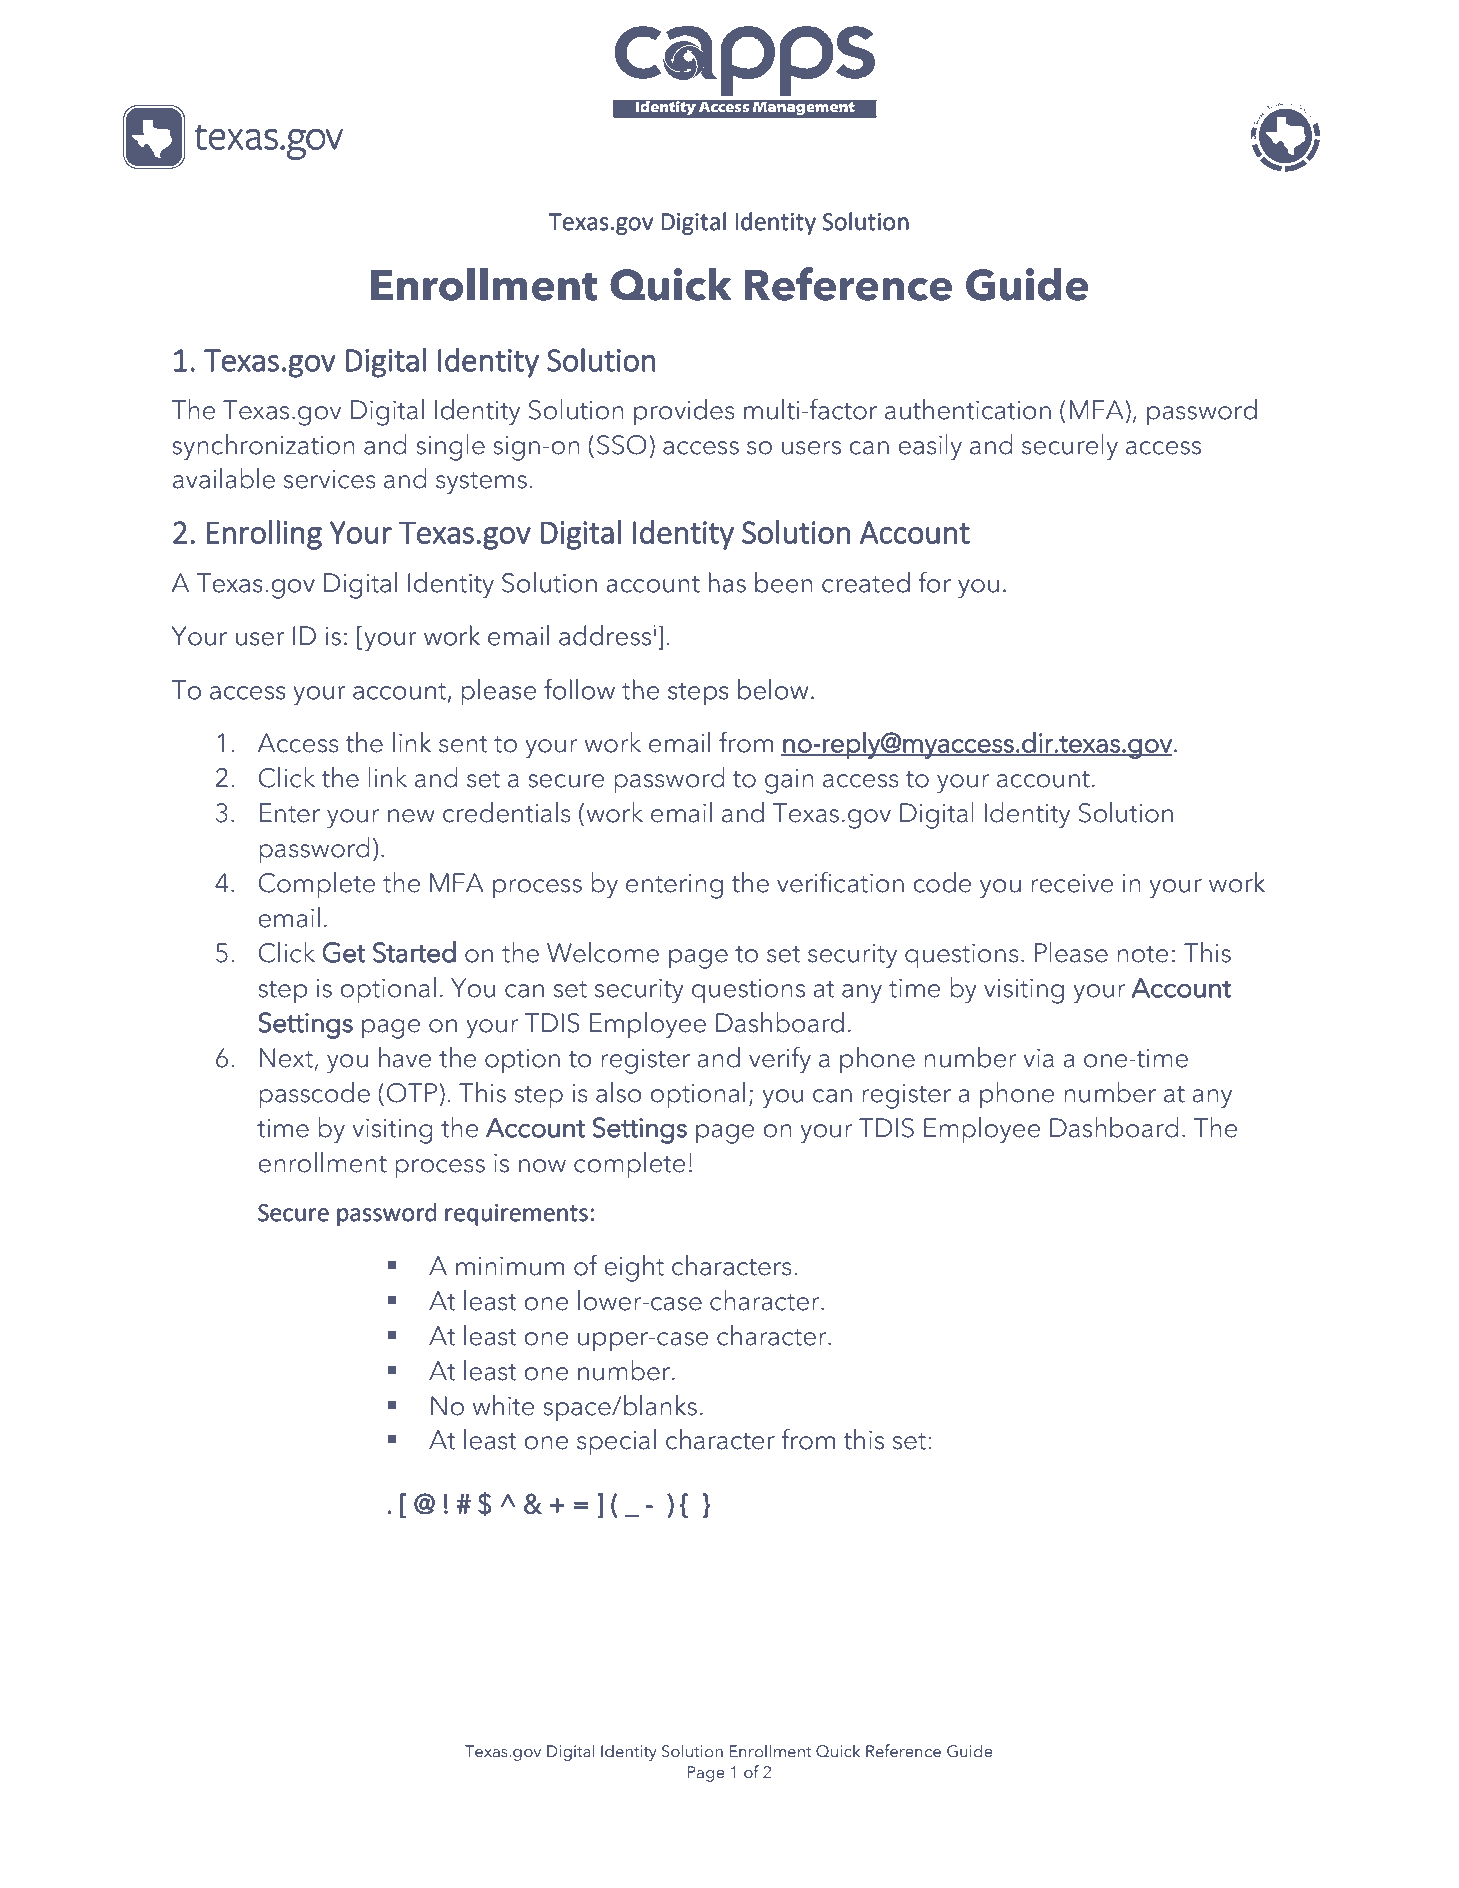 The image size is (1459, 1888). What do you see at coordinates (1038, 1058) in the screenshot?
I see `via` at bounding box center [1038, 1058].
